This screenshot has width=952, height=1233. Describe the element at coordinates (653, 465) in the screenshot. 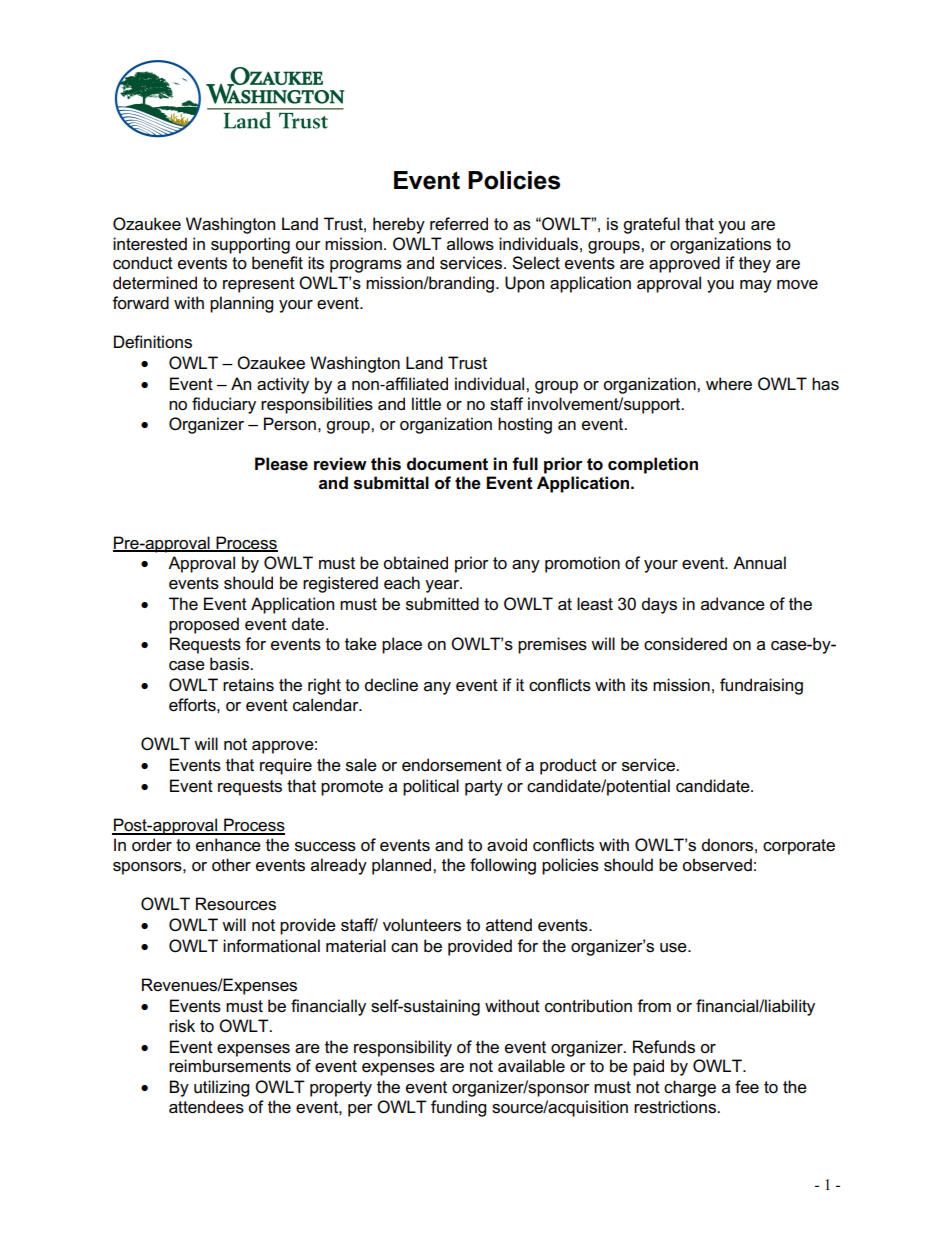

I see `completion` at that location.
